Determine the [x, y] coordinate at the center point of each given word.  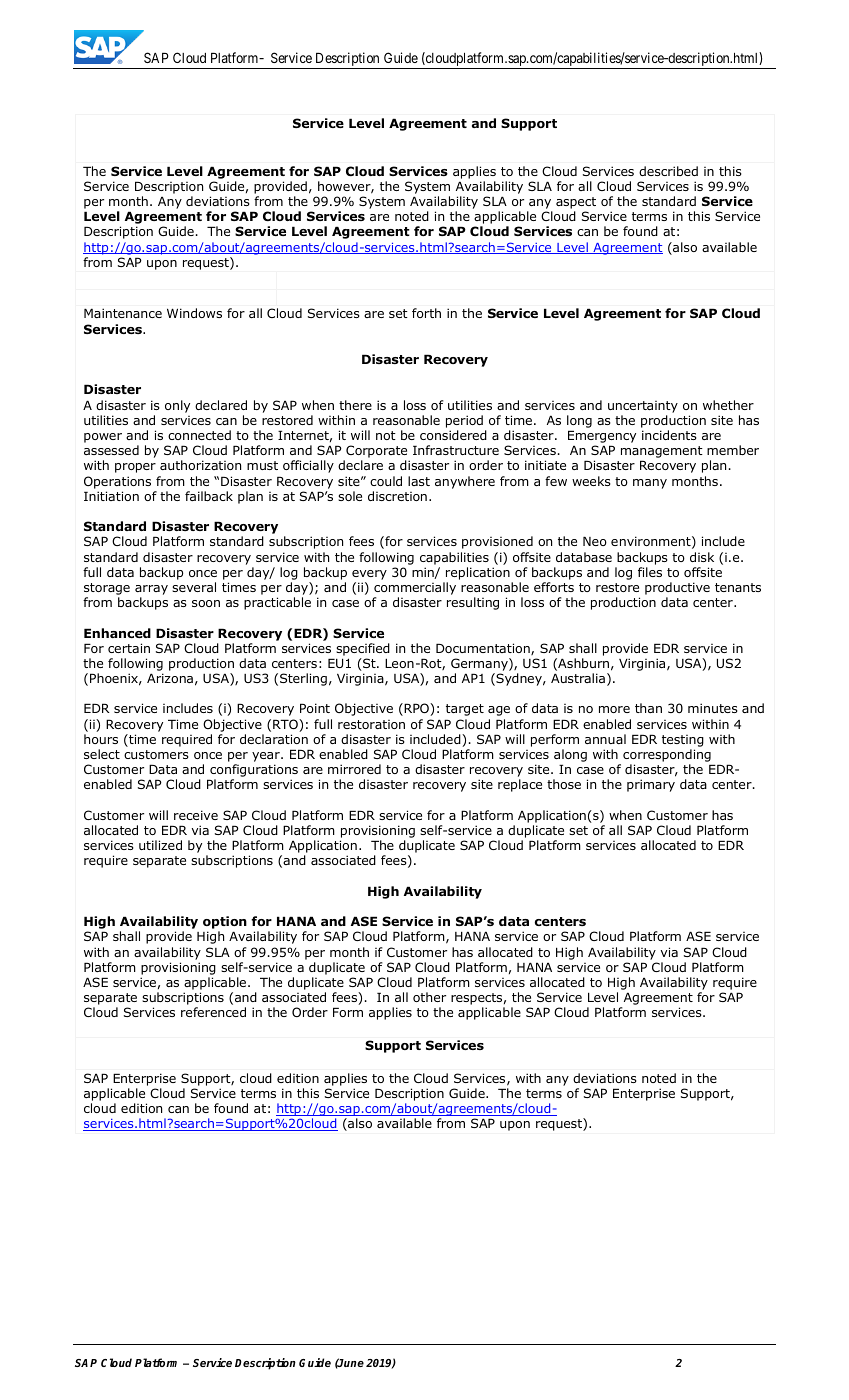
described [668, 171]
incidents [669, 435]
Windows [194, 313]
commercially [415, 588]
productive [677, 588]
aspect [576, 203]
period [464, 421]
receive [196, 815]
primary [651, 785]
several [194, 587]
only [177, 406]
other [429, 997]
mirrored [354, 769]
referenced [213, 1012]
